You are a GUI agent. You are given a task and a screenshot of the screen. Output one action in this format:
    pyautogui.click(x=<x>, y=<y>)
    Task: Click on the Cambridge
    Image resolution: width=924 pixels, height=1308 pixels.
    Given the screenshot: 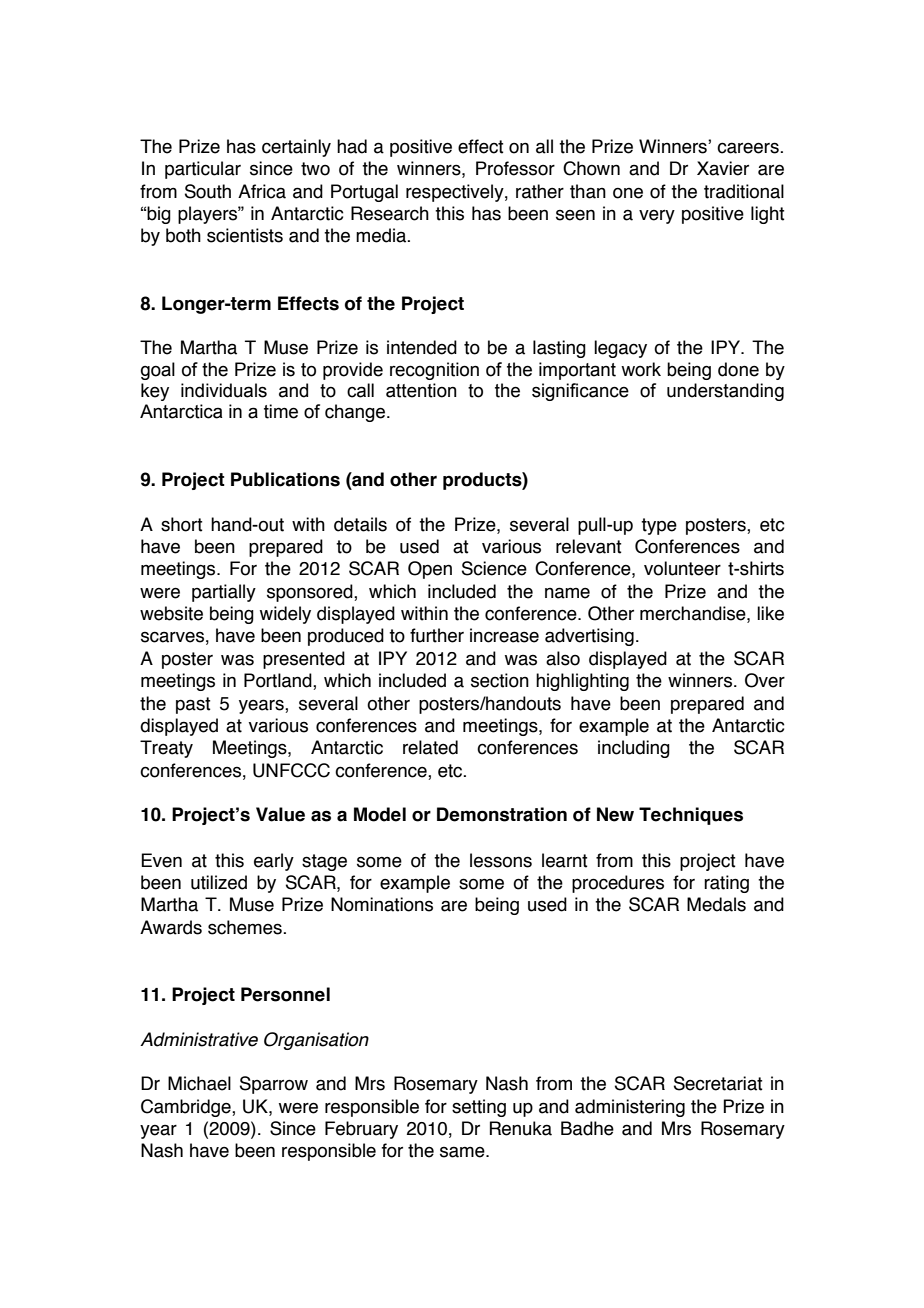 What is the action you would take?
    pyautogui.click(x=187, y=1108)
